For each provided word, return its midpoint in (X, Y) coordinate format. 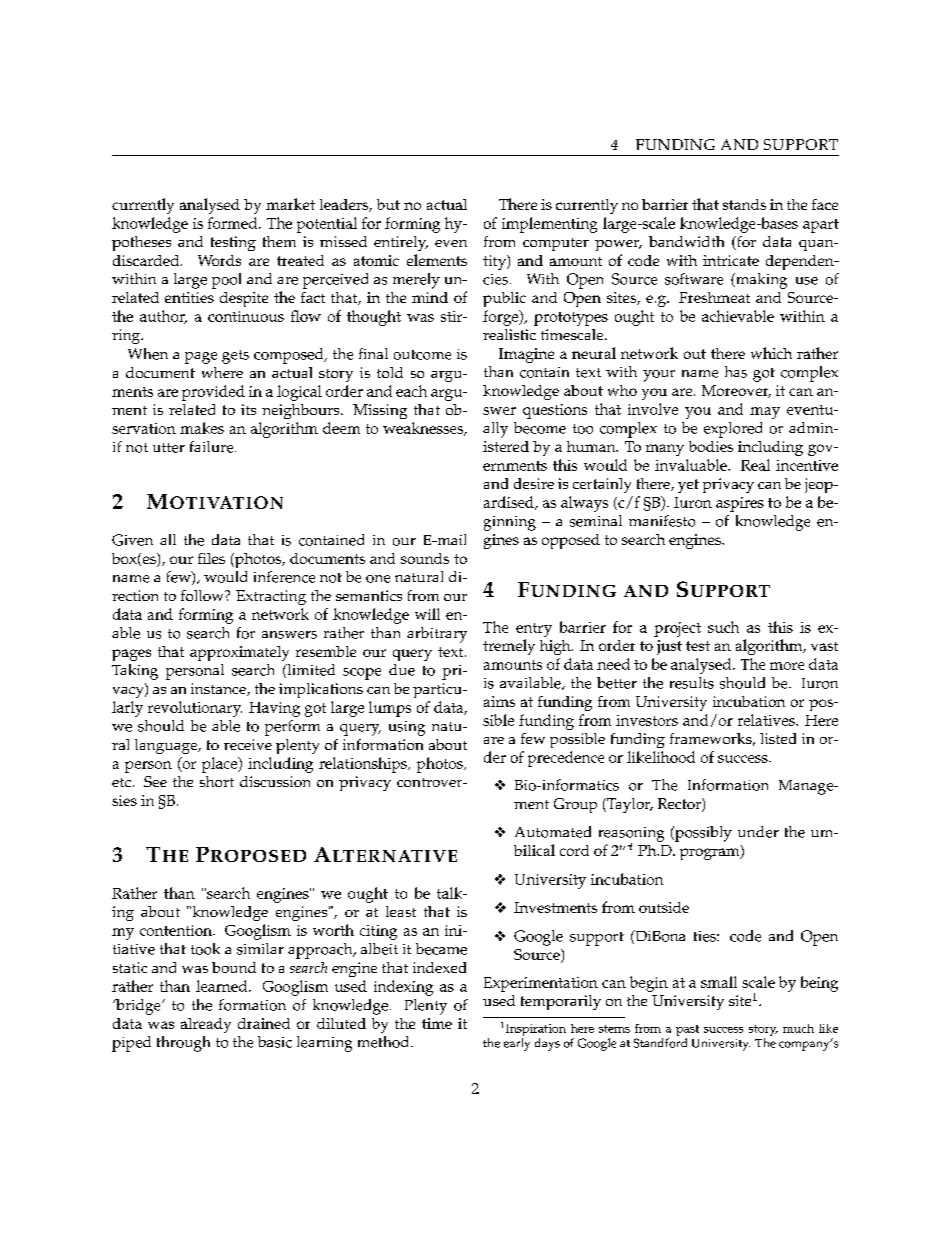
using (407, 728)
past (687, 1030)
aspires (740, 504)
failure (213, 447)
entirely (401, 243)
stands (744, 204)
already (206, 1025)
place (221, 765)
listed (778, 738)
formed (234, 223)
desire (534, 483)
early (517, 1044)
